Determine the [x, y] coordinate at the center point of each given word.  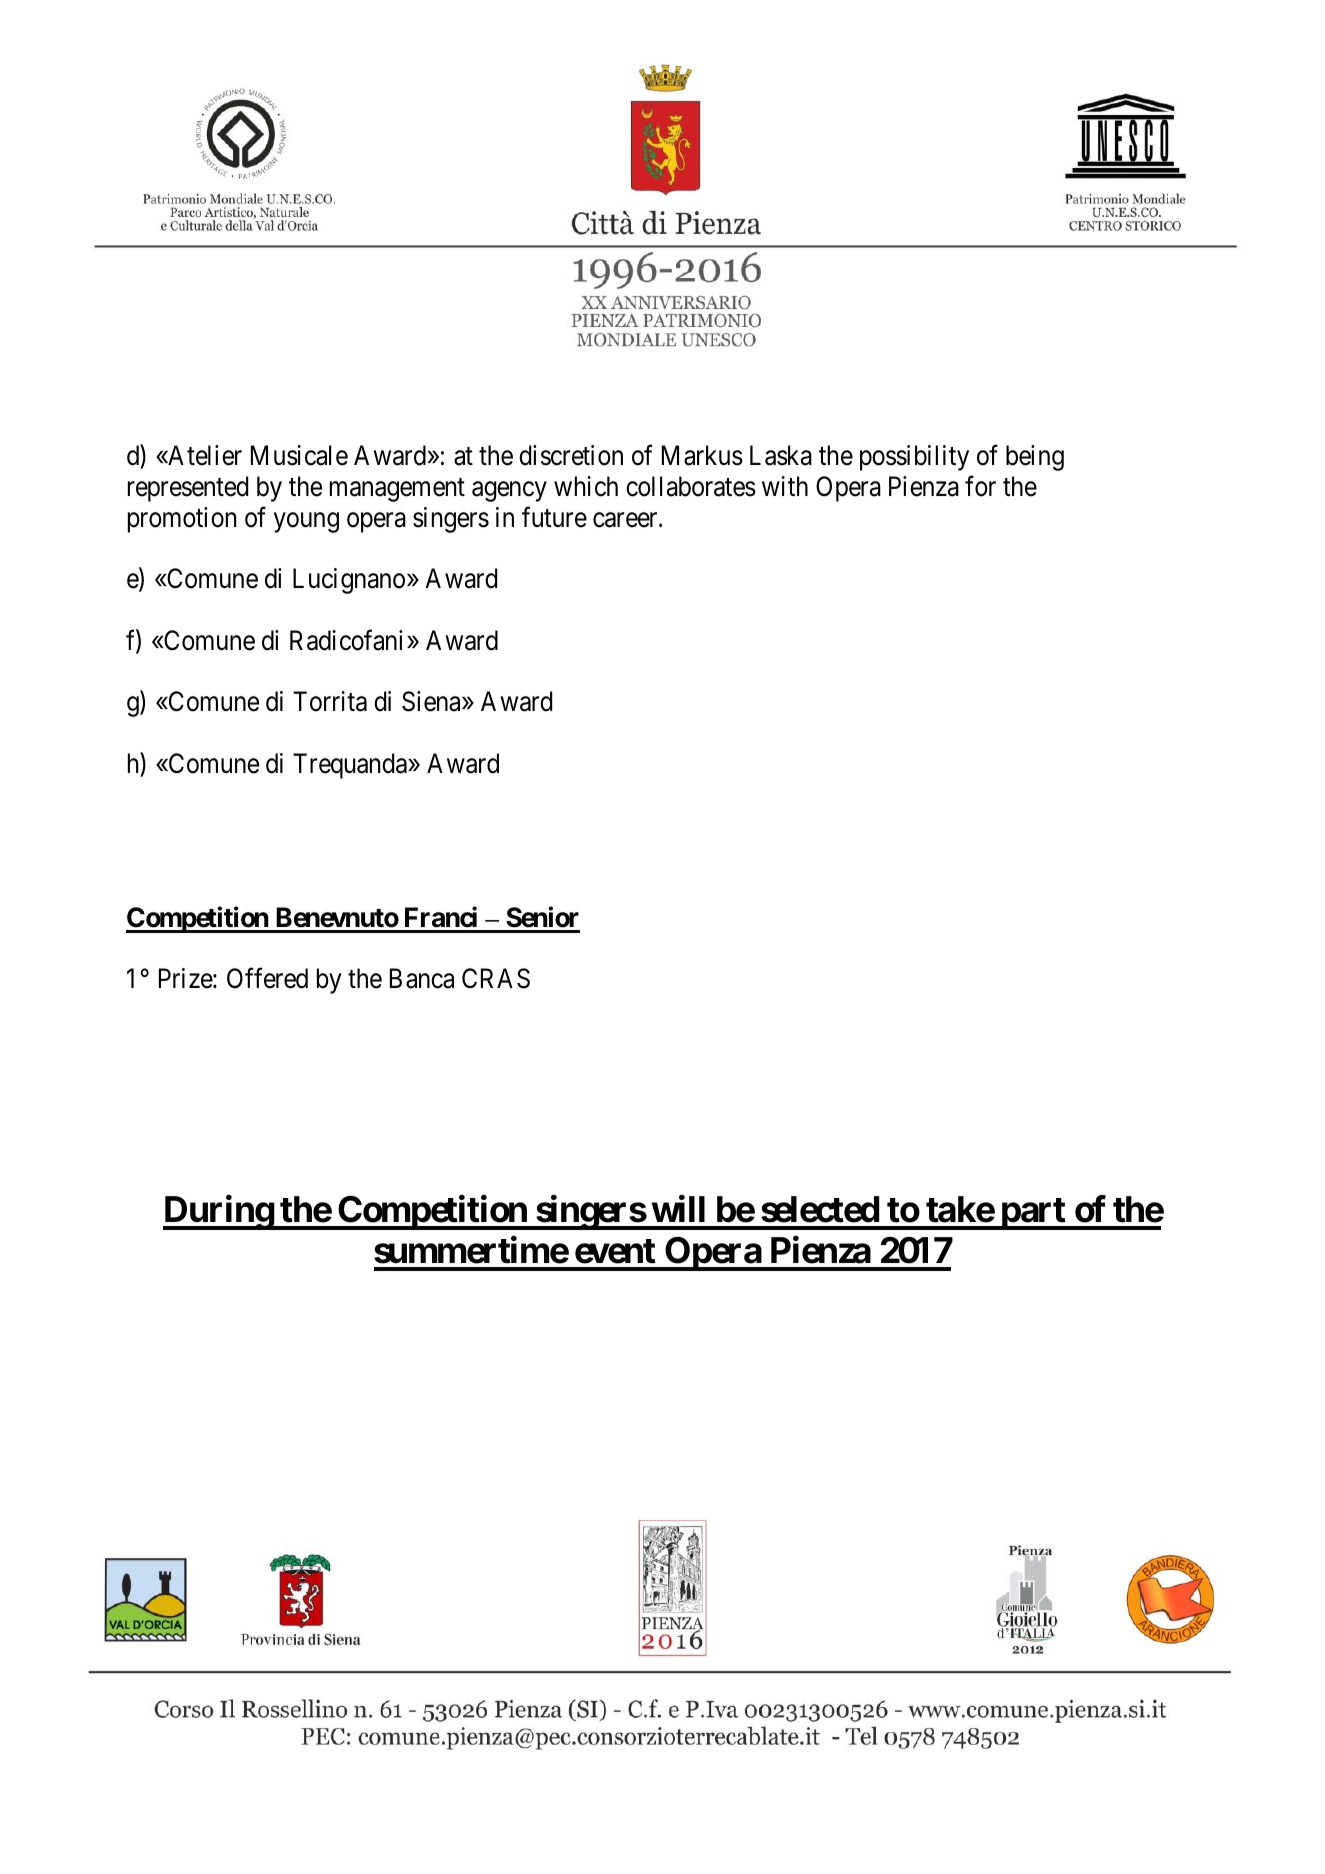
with [785, 486]
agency [509, 492]
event [615, 1251]
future [554, 517]
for [980, 486]
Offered [267, 978]
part [1033, 1214]
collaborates [691, 486]
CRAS [496, 978]
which [586, 486]
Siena [432, 701]
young [306, 523]
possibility [914, 458]
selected [820, 1209]
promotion [182, 520]
